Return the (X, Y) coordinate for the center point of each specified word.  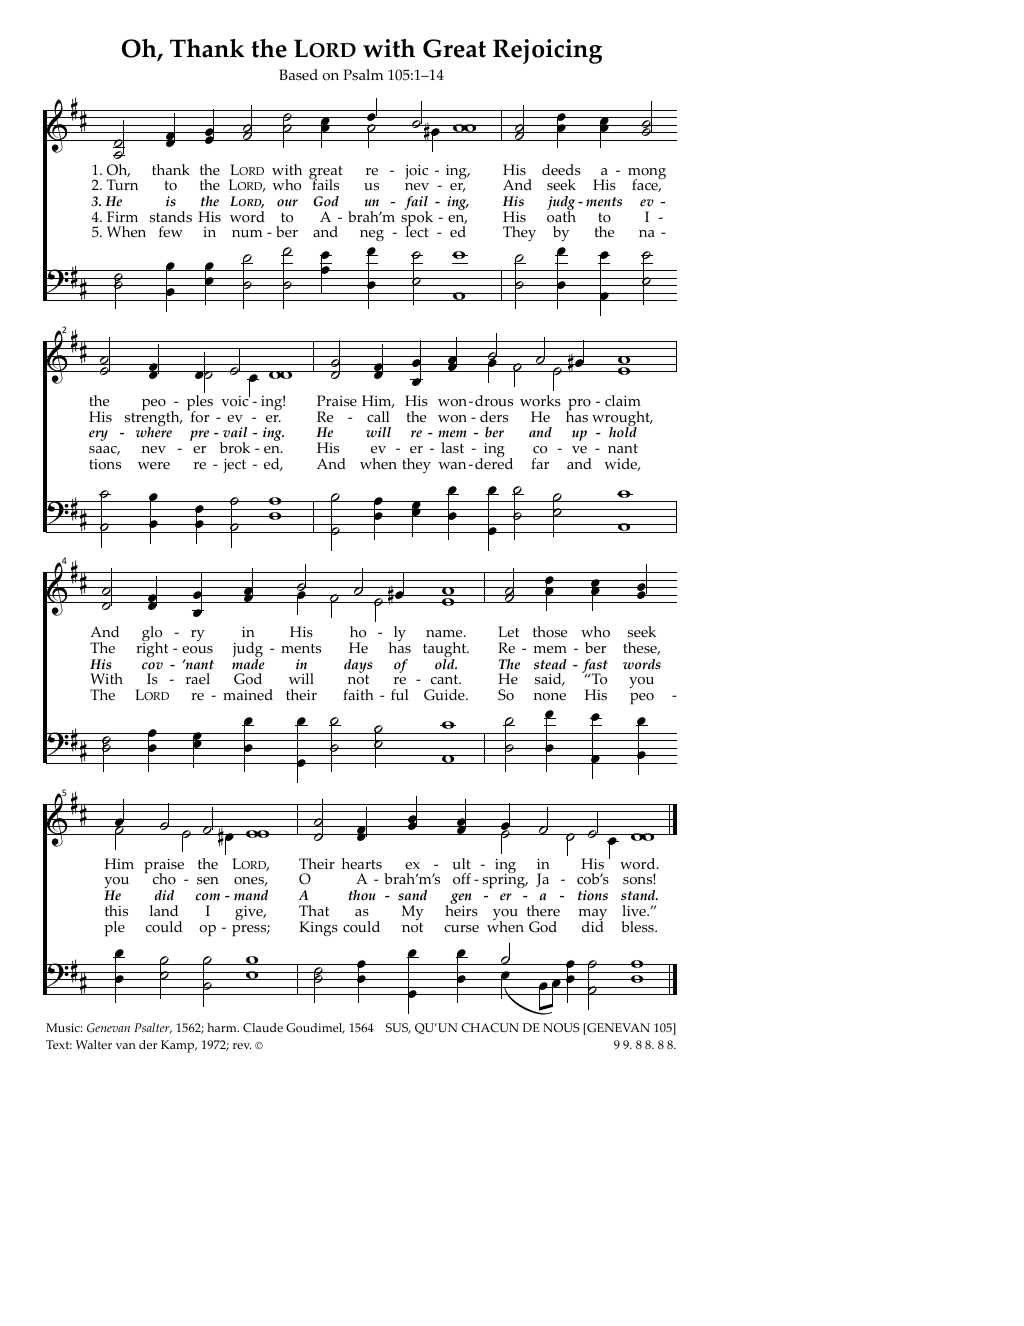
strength (153, 419)
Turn (122, 184)
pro (578, 406)
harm (223, 1027)
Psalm (363, 75)
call (378, 416)
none (550, 697)
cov (152, 666)
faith (358, 694)
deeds (561, 170)
